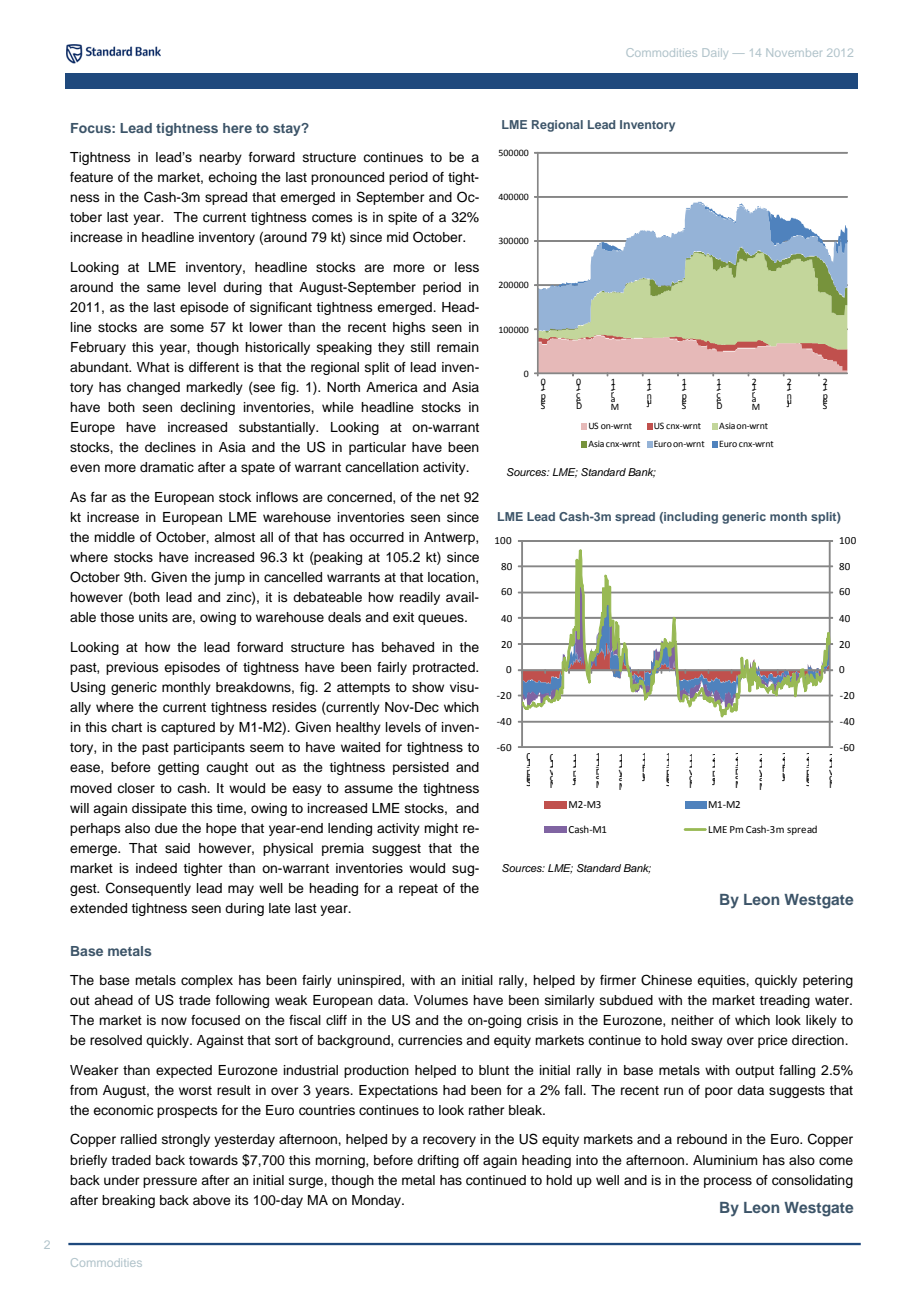  I want to click on Aluminium, so click(725, 1160).
